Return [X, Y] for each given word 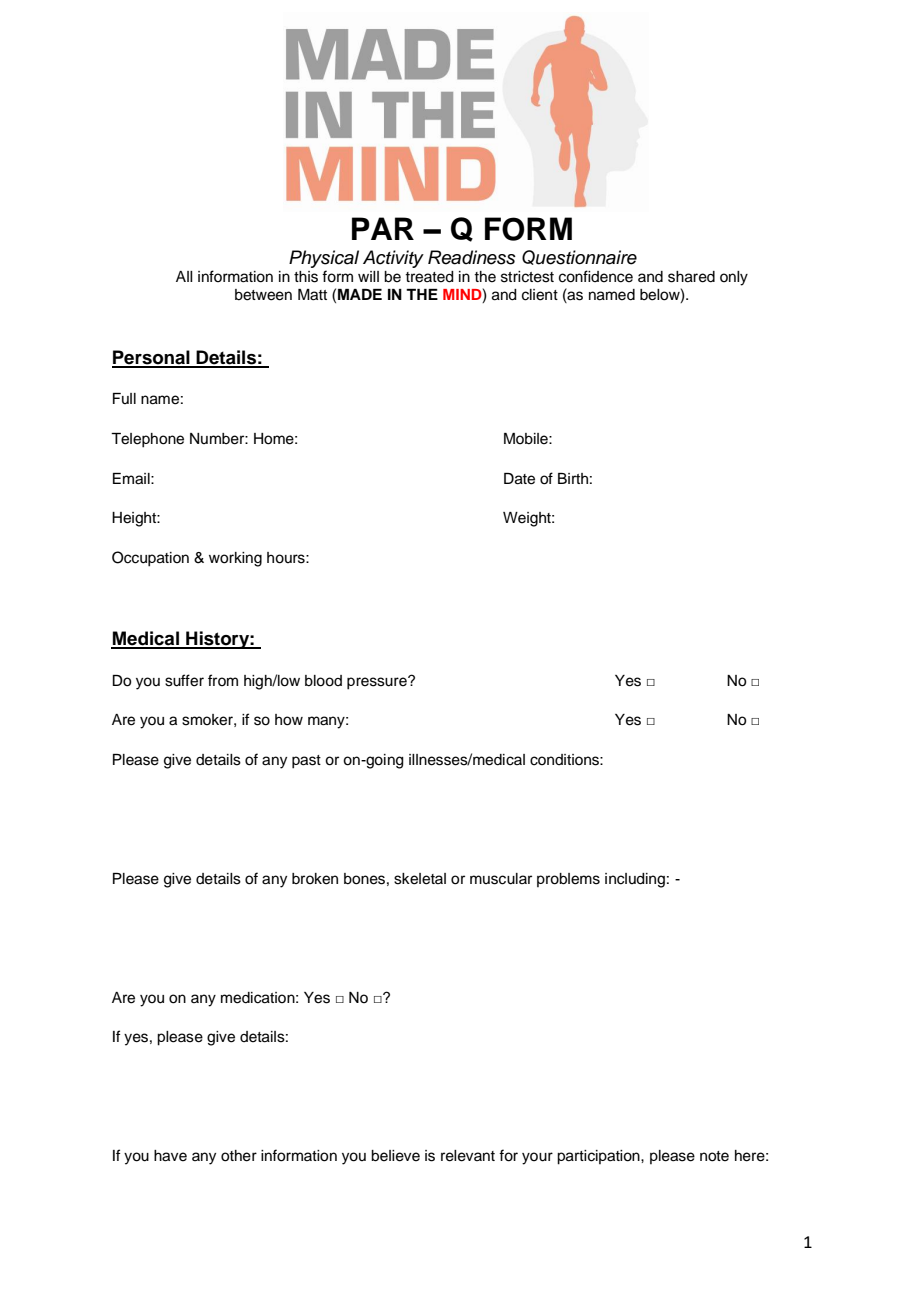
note [714, 1156]
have [170, 1156]
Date [519, 479]
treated [429, 277]
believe [395, 1156]
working [235, 559]
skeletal [420, 879]
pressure [378, 683]
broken [315, 879]
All [184, 276]
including [635, 880]
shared [691, 277]
